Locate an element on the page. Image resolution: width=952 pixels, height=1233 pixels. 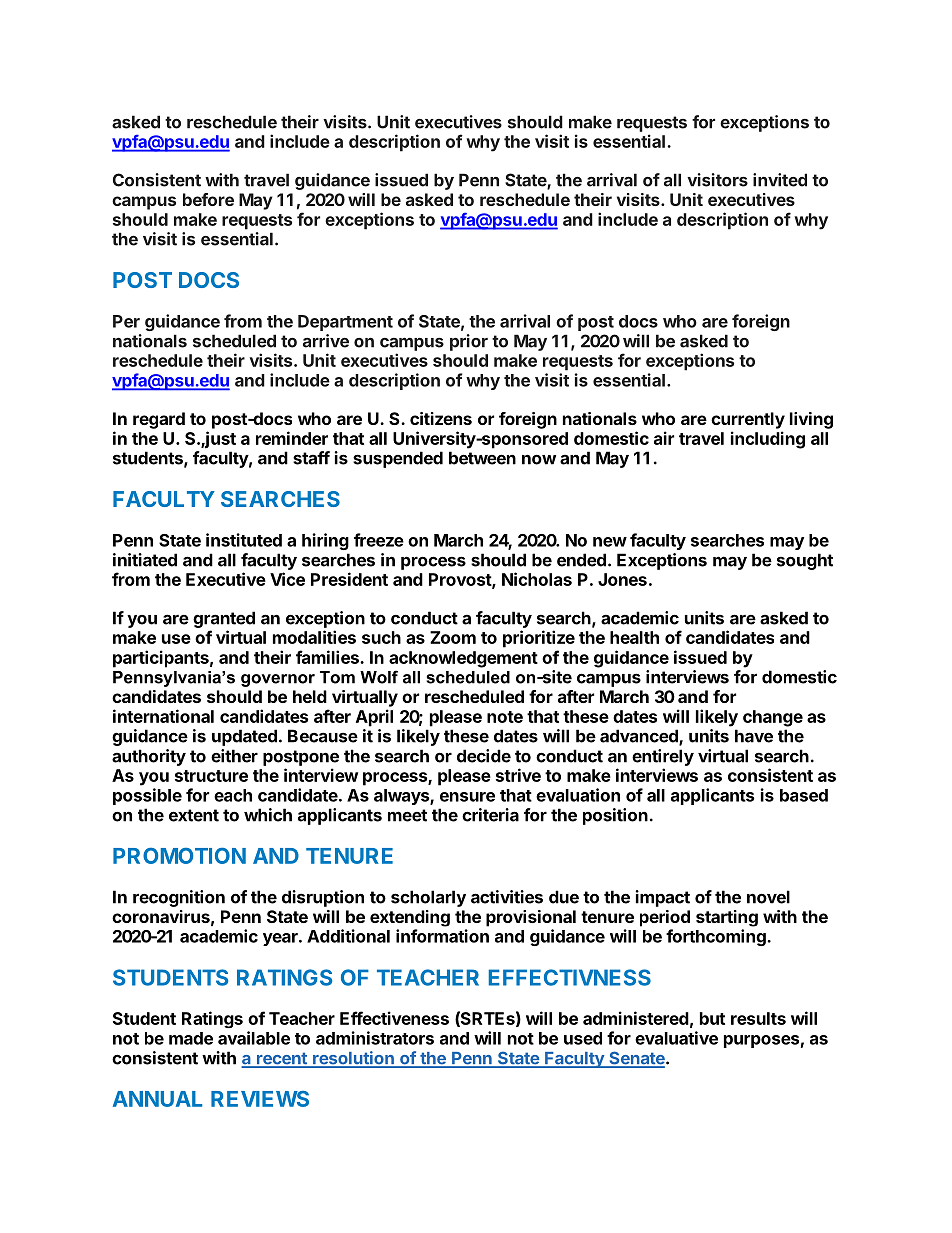
health is located at coordinates (634, 637).
